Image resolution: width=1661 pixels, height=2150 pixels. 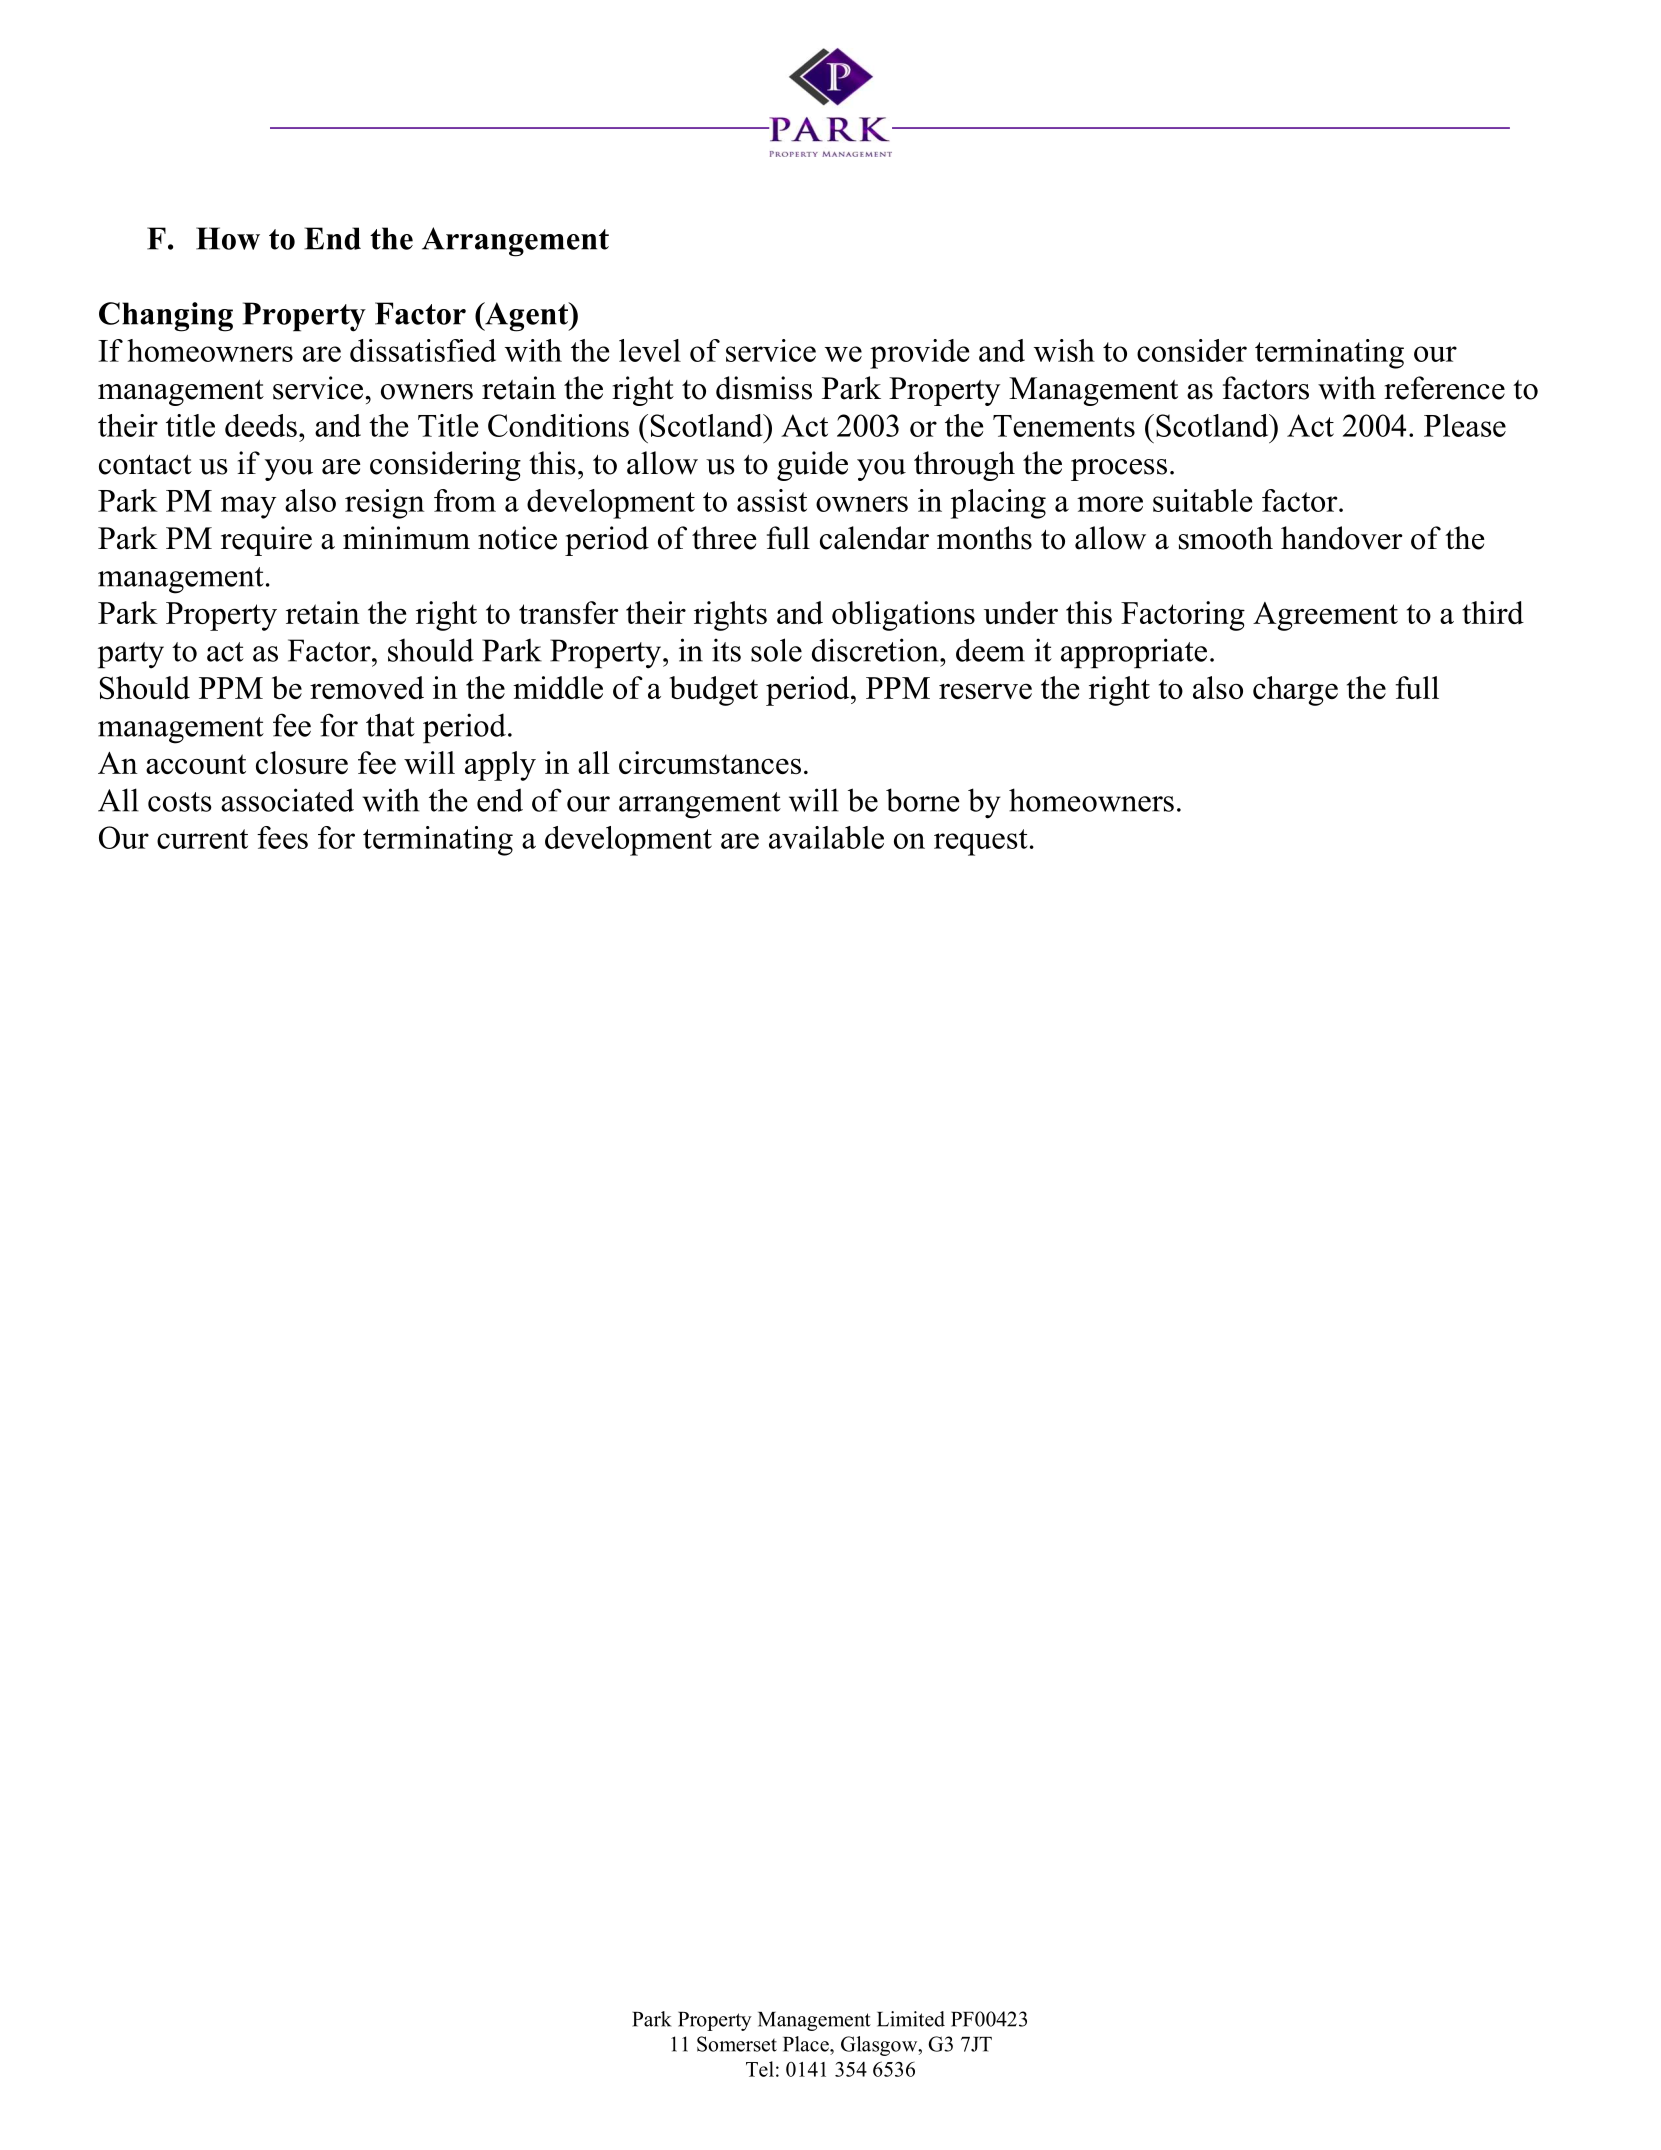 I want to click on borne, so click(x=923, y=800).
